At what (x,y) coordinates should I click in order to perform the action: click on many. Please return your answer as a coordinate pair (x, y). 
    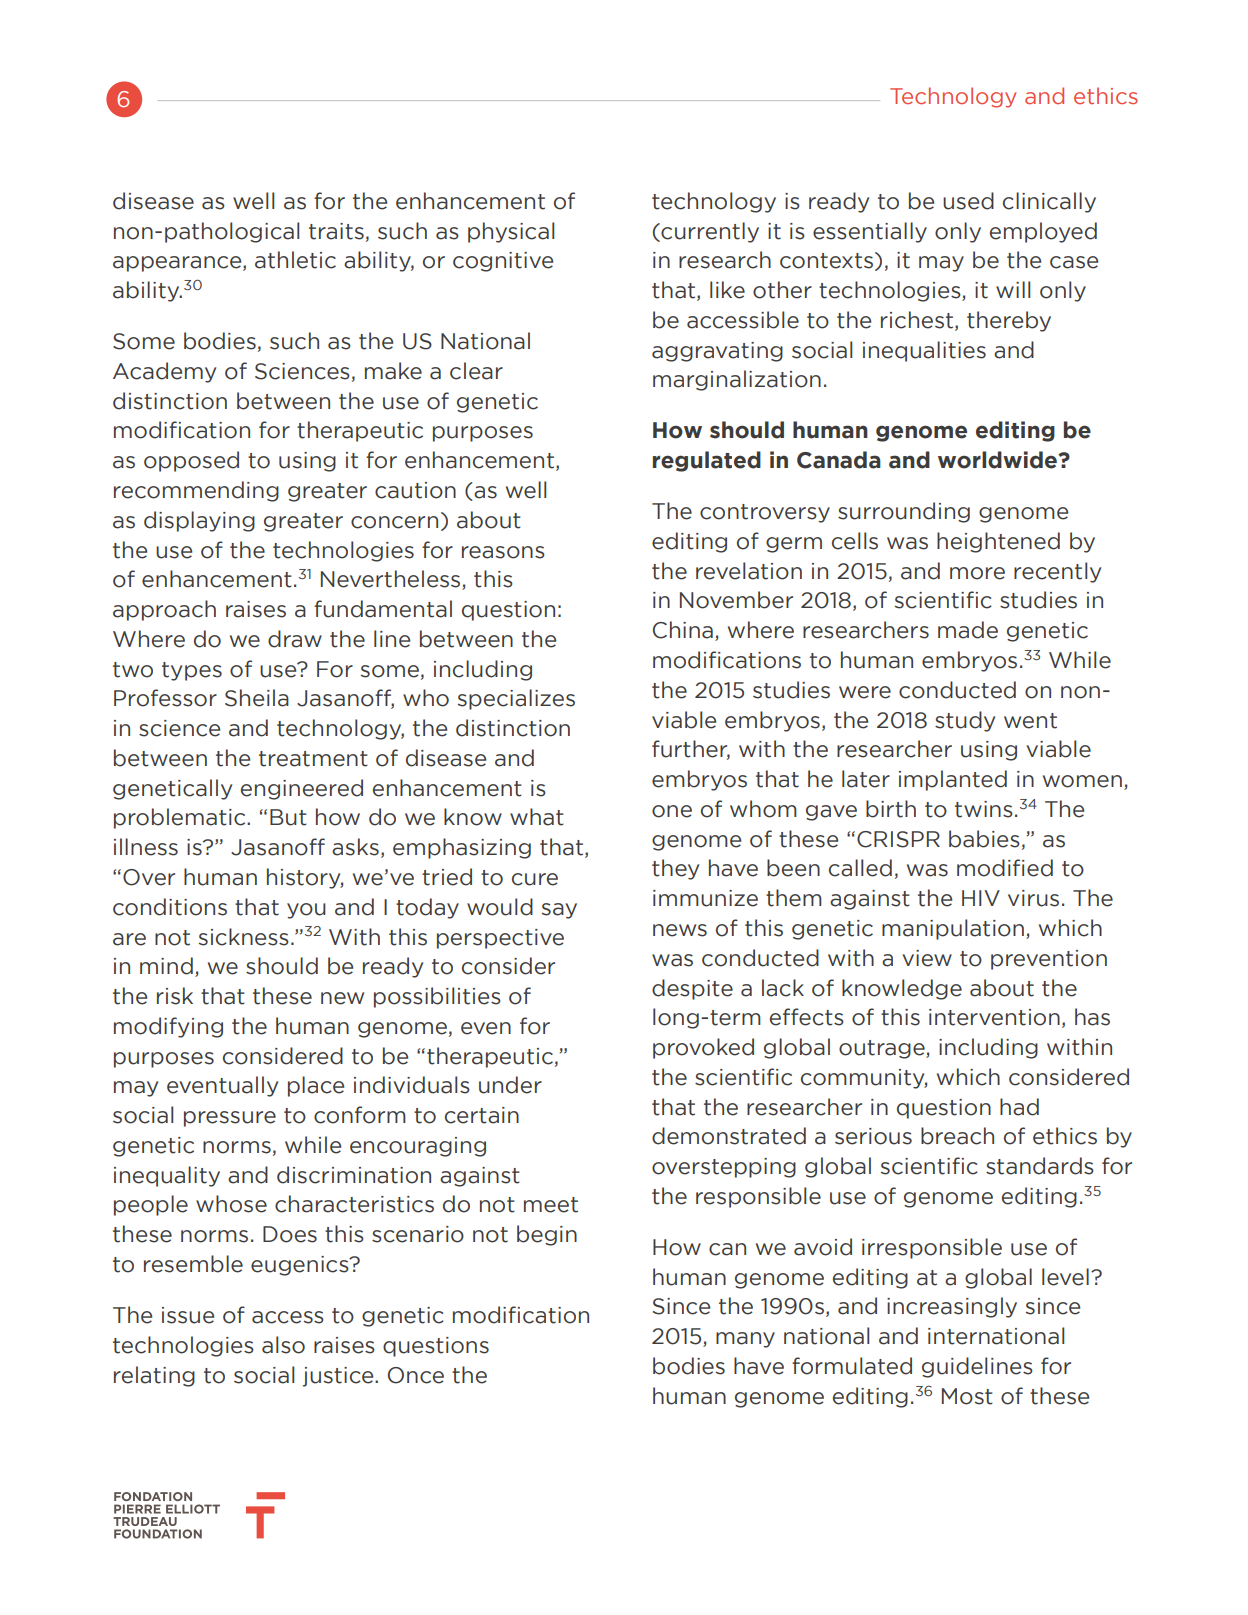
    Looking at the image, I should click on (745, 1340).
